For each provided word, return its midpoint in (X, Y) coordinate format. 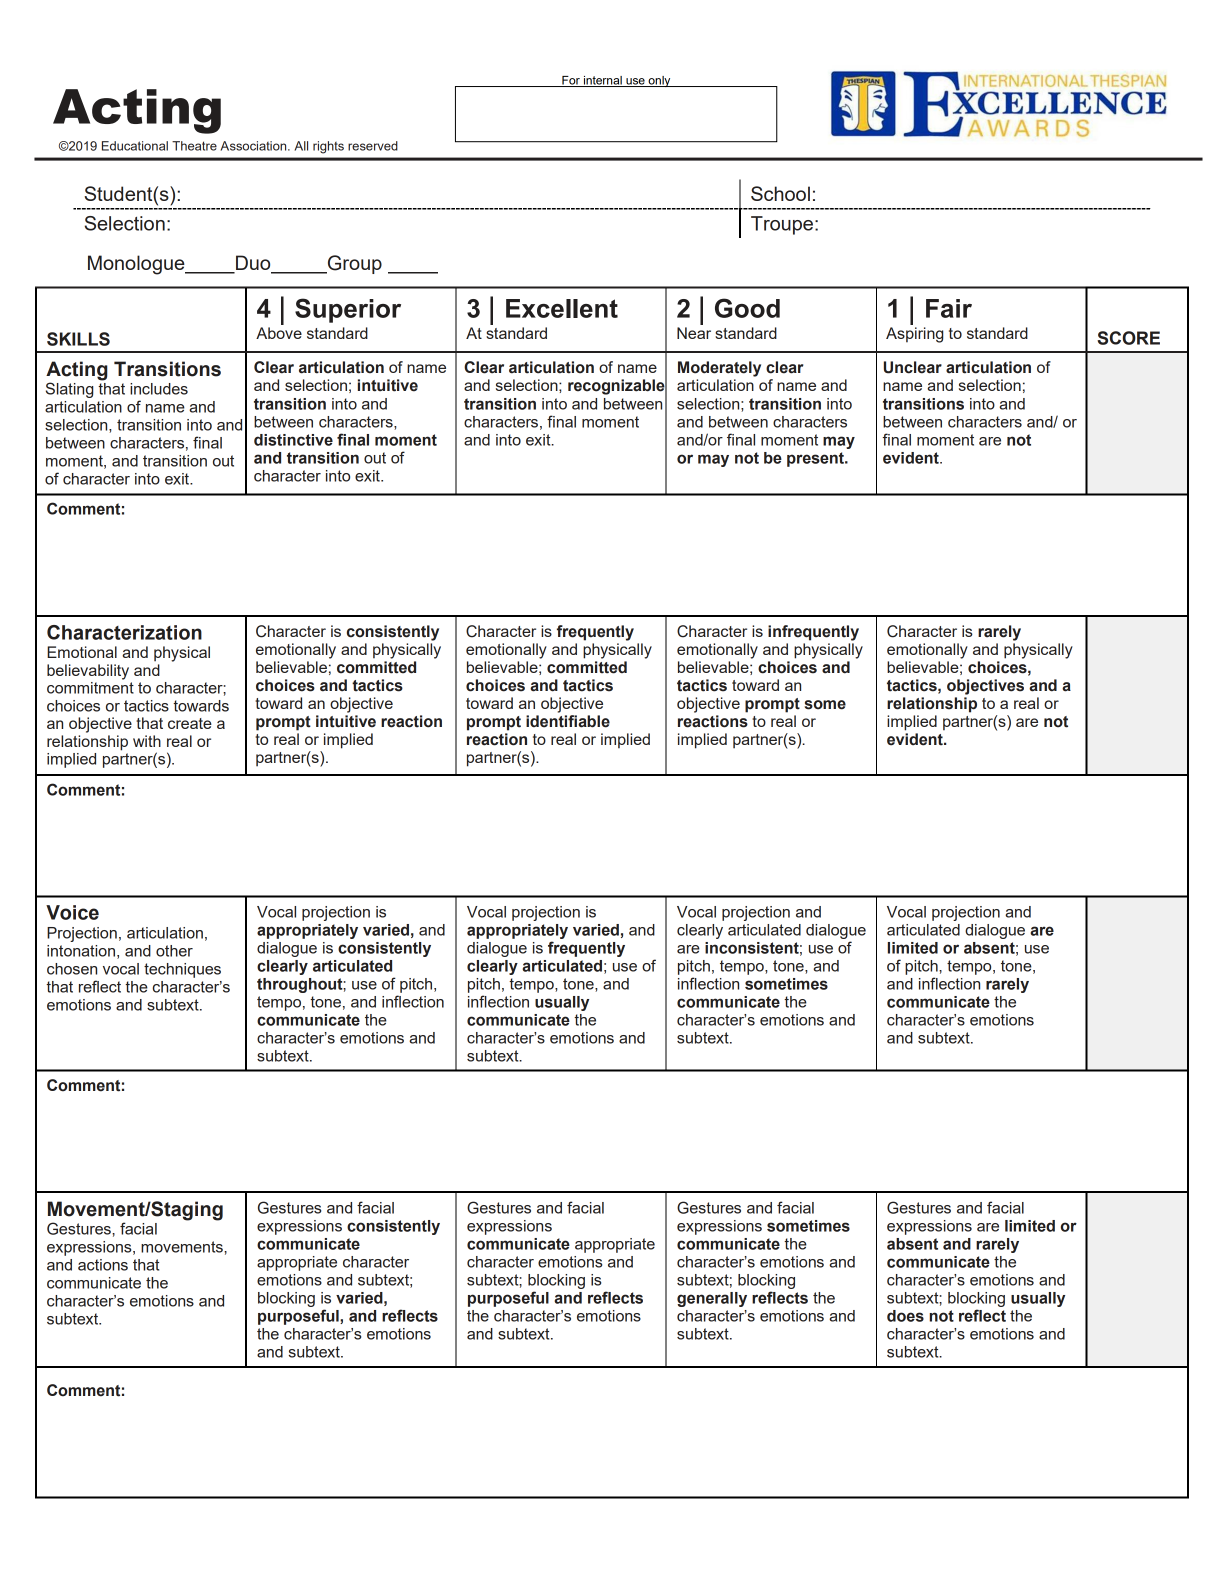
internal (603, 81)
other (174, 951)
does (905, 1316)
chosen (72, 969)
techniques (182, 970)
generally (712, 1299)
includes (159, 389)
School (780, 193)
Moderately (719, 369)
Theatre (194, 146)
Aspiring (914, 335)
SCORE (1128, 338)
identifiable (568, 721)
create (190, 723)
